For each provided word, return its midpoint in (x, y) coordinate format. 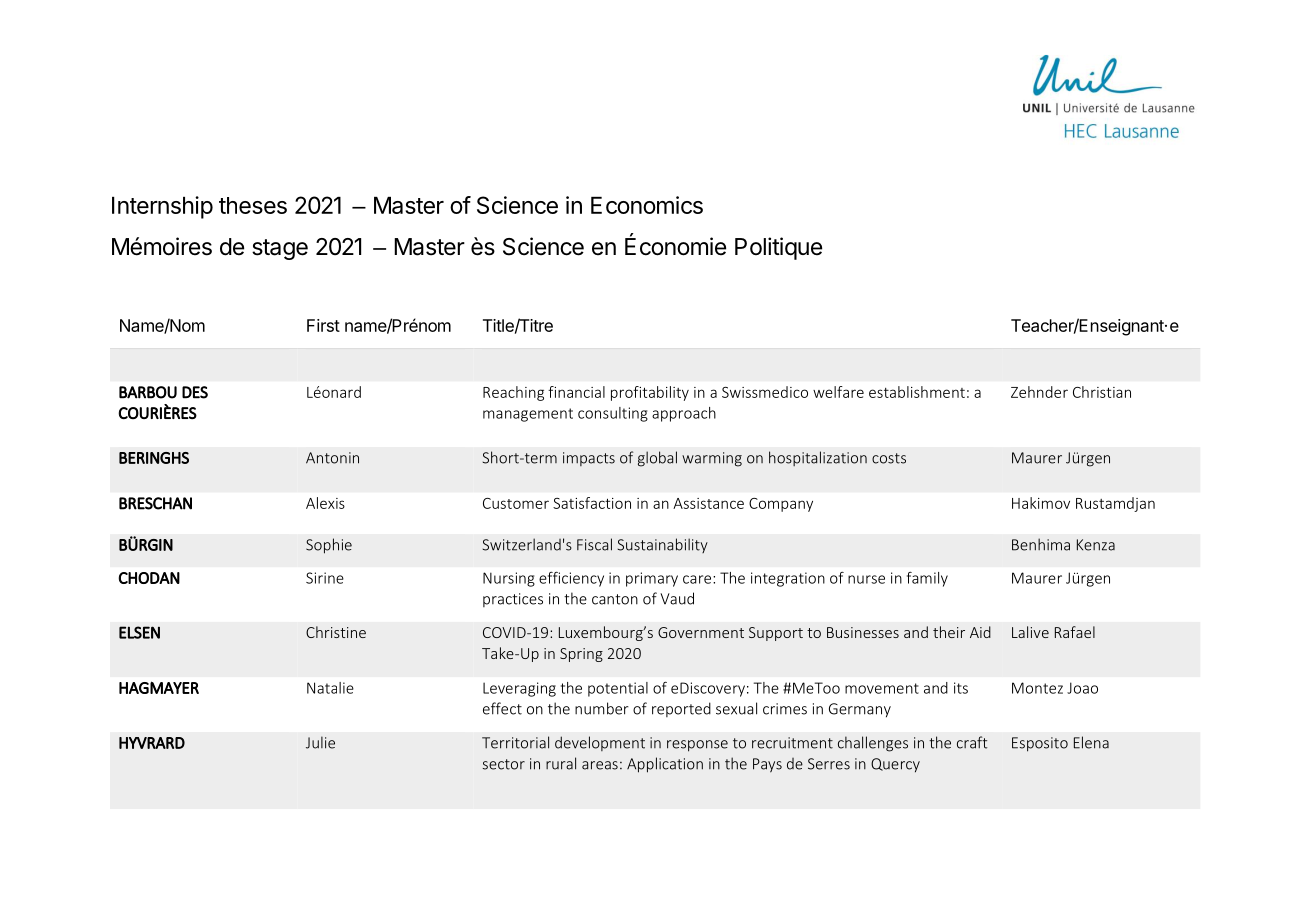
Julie (320, 742)
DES (195, 392)
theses (253, 205)
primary (652, 579)
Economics (647, 205)
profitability (650, 393)
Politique (778, 248)
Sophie (329, 546)
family (927, 579)
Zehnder (1039, 392)
